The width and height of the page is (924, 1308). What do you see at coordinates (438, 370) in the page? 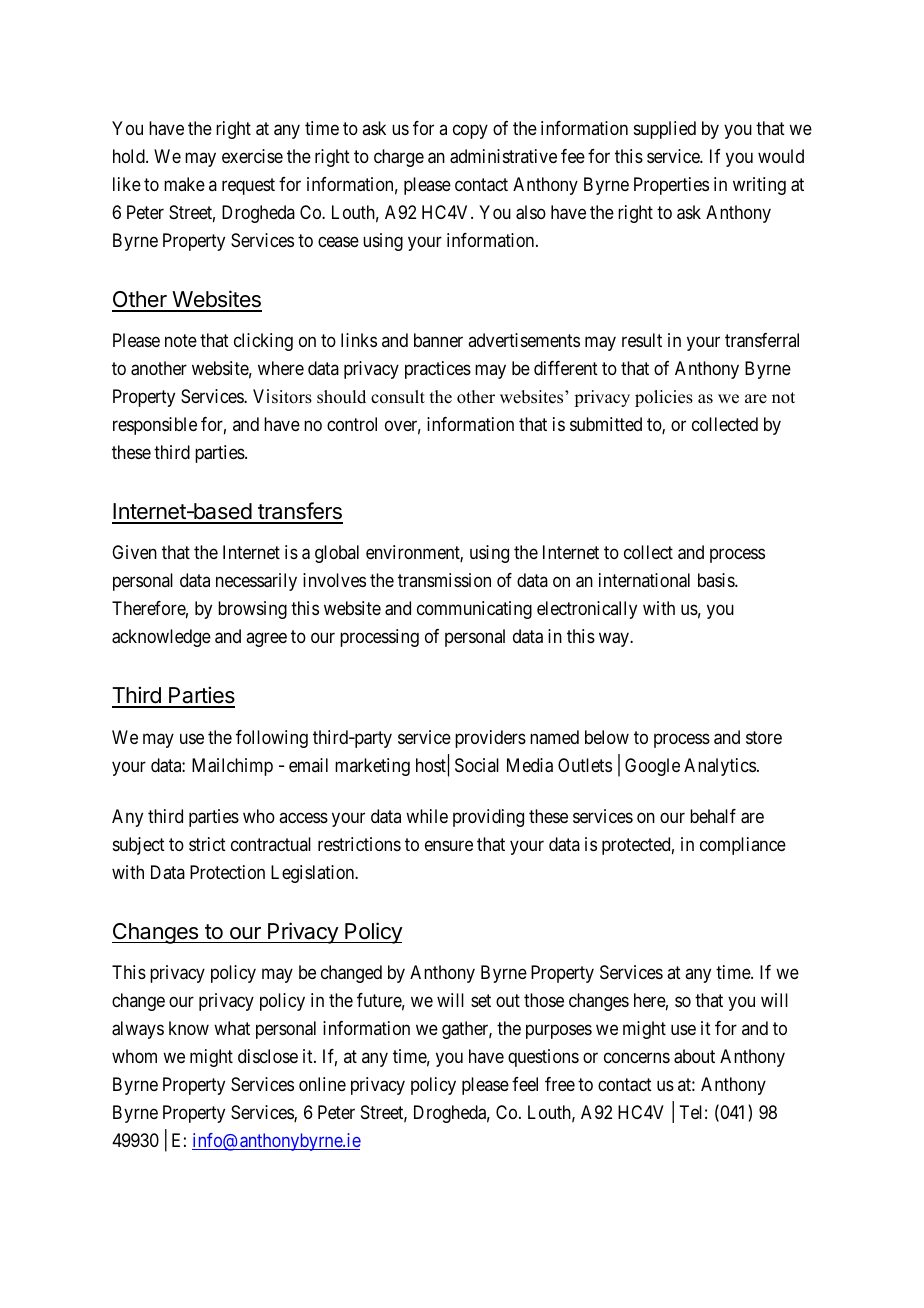
I see `practices` at bounding box center [438, 370].
